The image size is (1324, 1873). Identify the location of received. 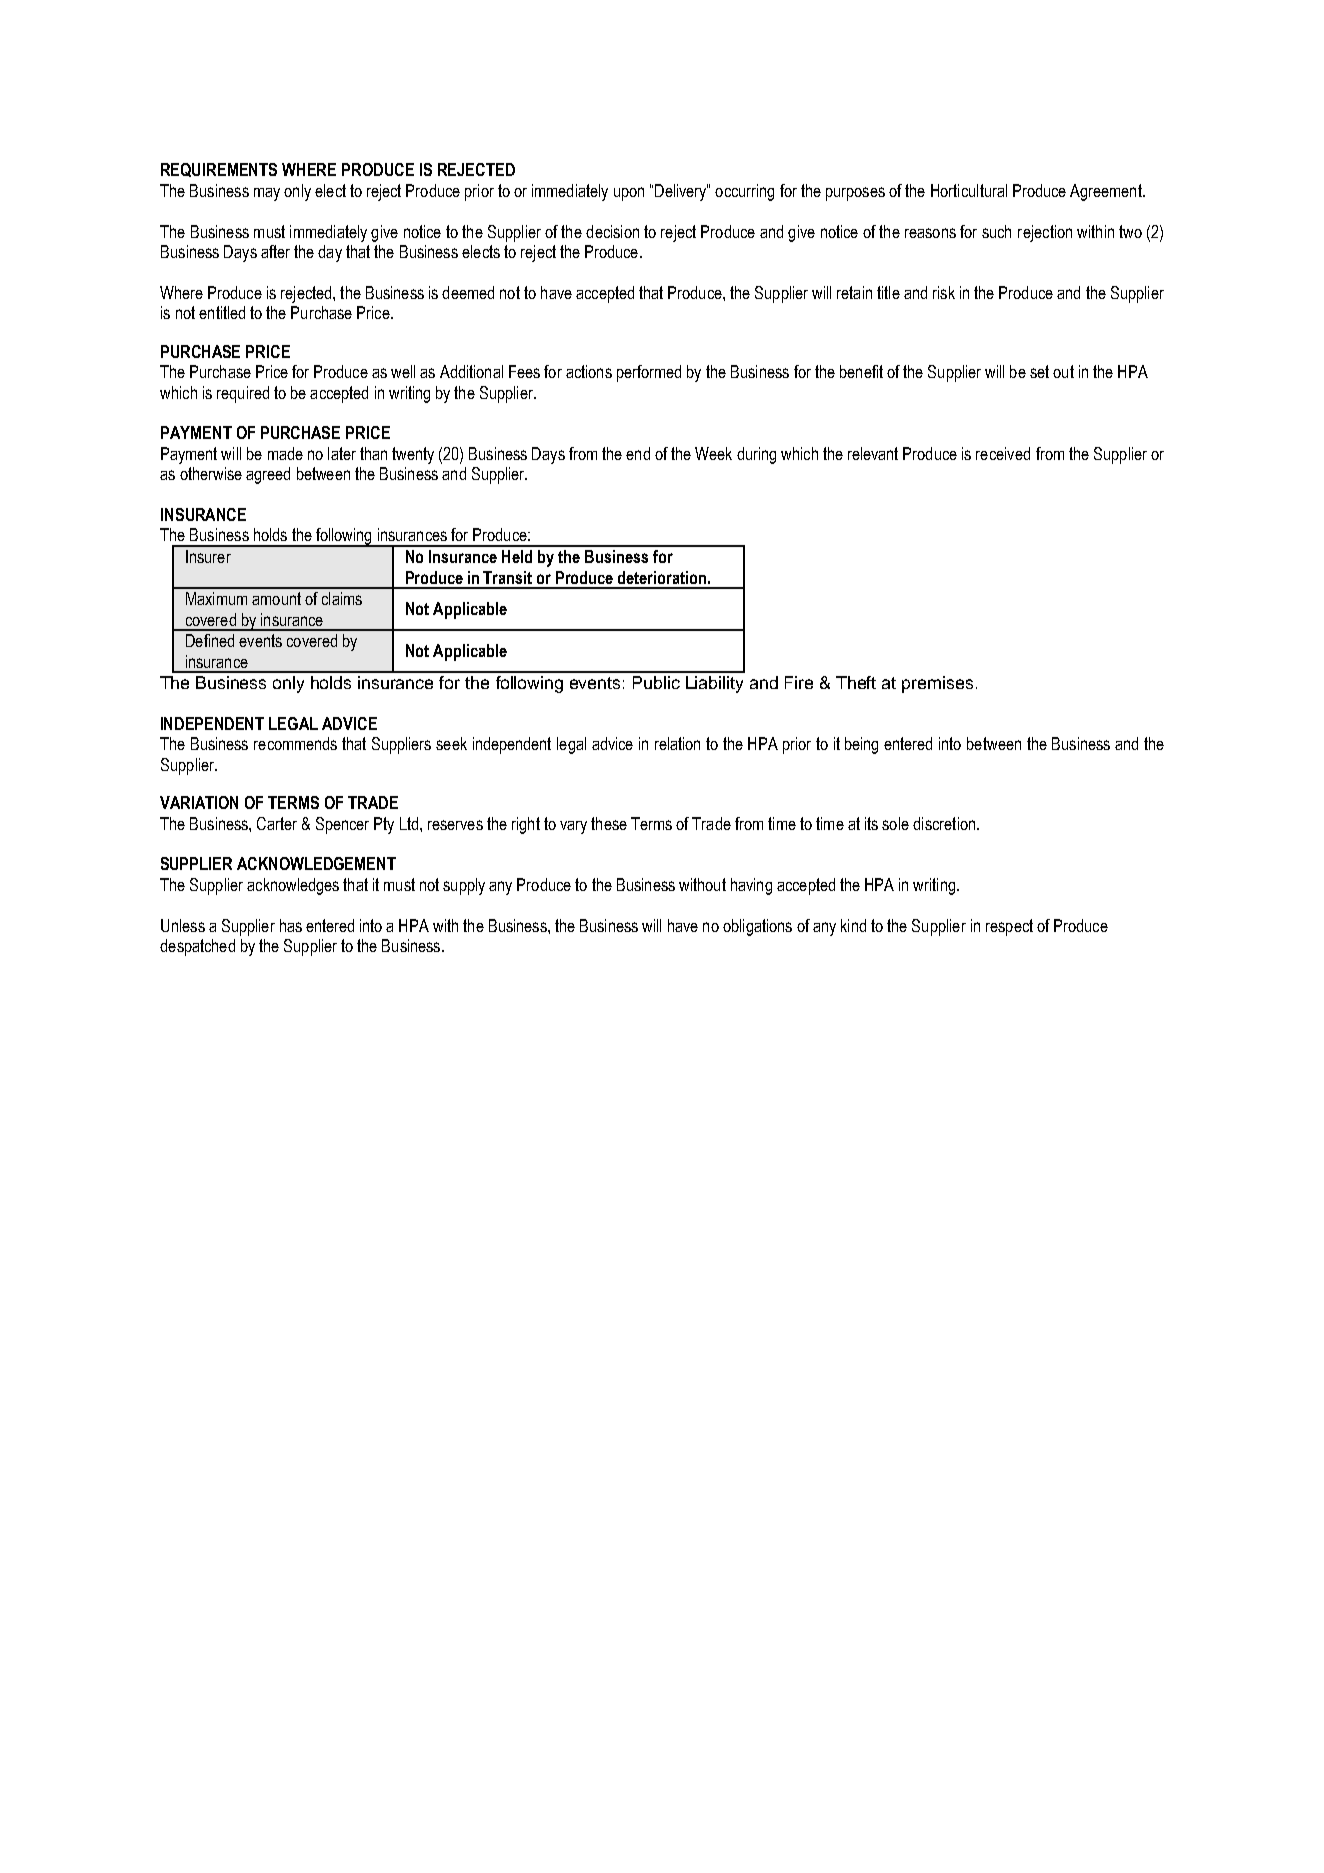
(1003, 453).
